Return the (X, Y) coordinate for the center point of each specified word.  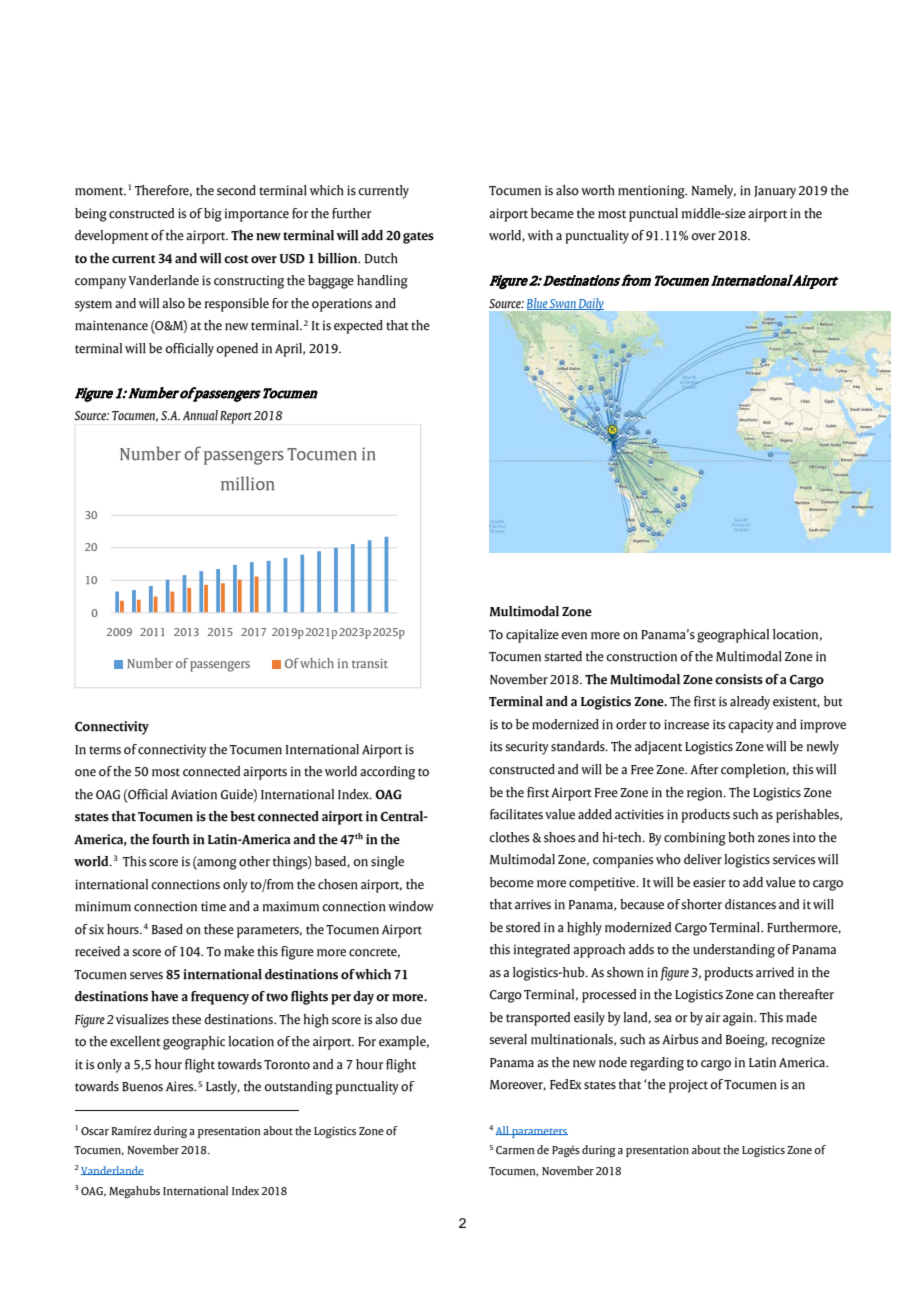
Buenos (142, 1087)
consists (739, 679)
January (775, 192)
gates (418, 238)
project (688, 1086)
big (213, 215)
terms (105, 750)
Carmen (515, 1150)
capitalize (532, 636)
